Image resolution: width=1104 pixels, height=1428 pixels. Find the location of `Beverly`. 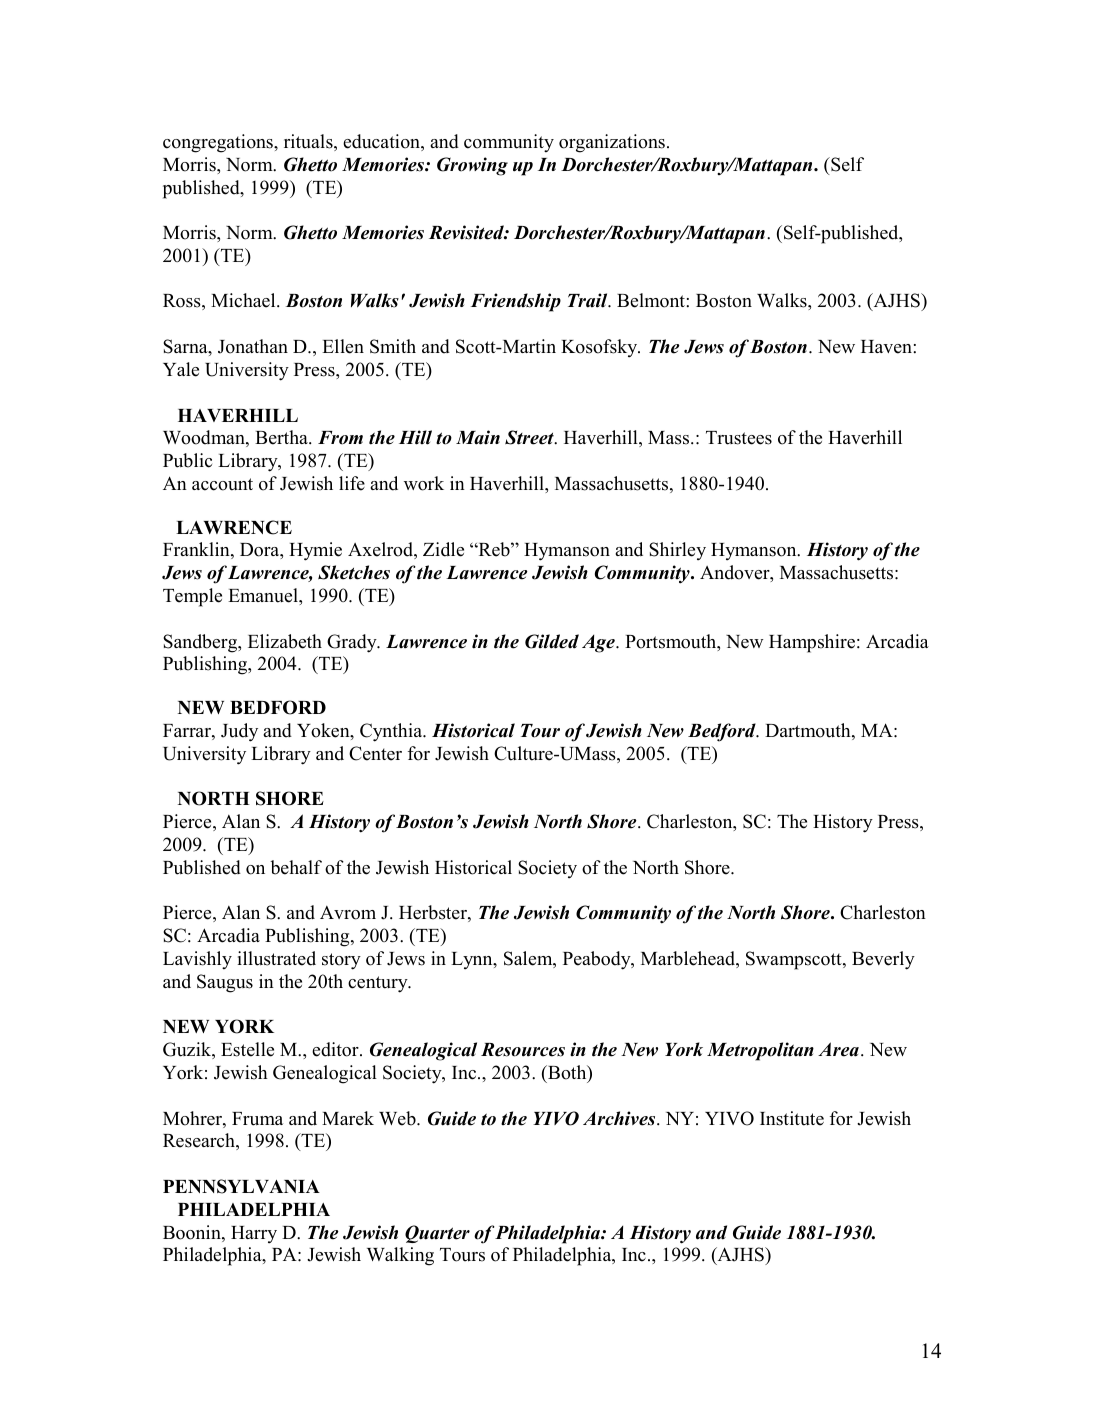

Beverly is located at coordinates (883, 960).
